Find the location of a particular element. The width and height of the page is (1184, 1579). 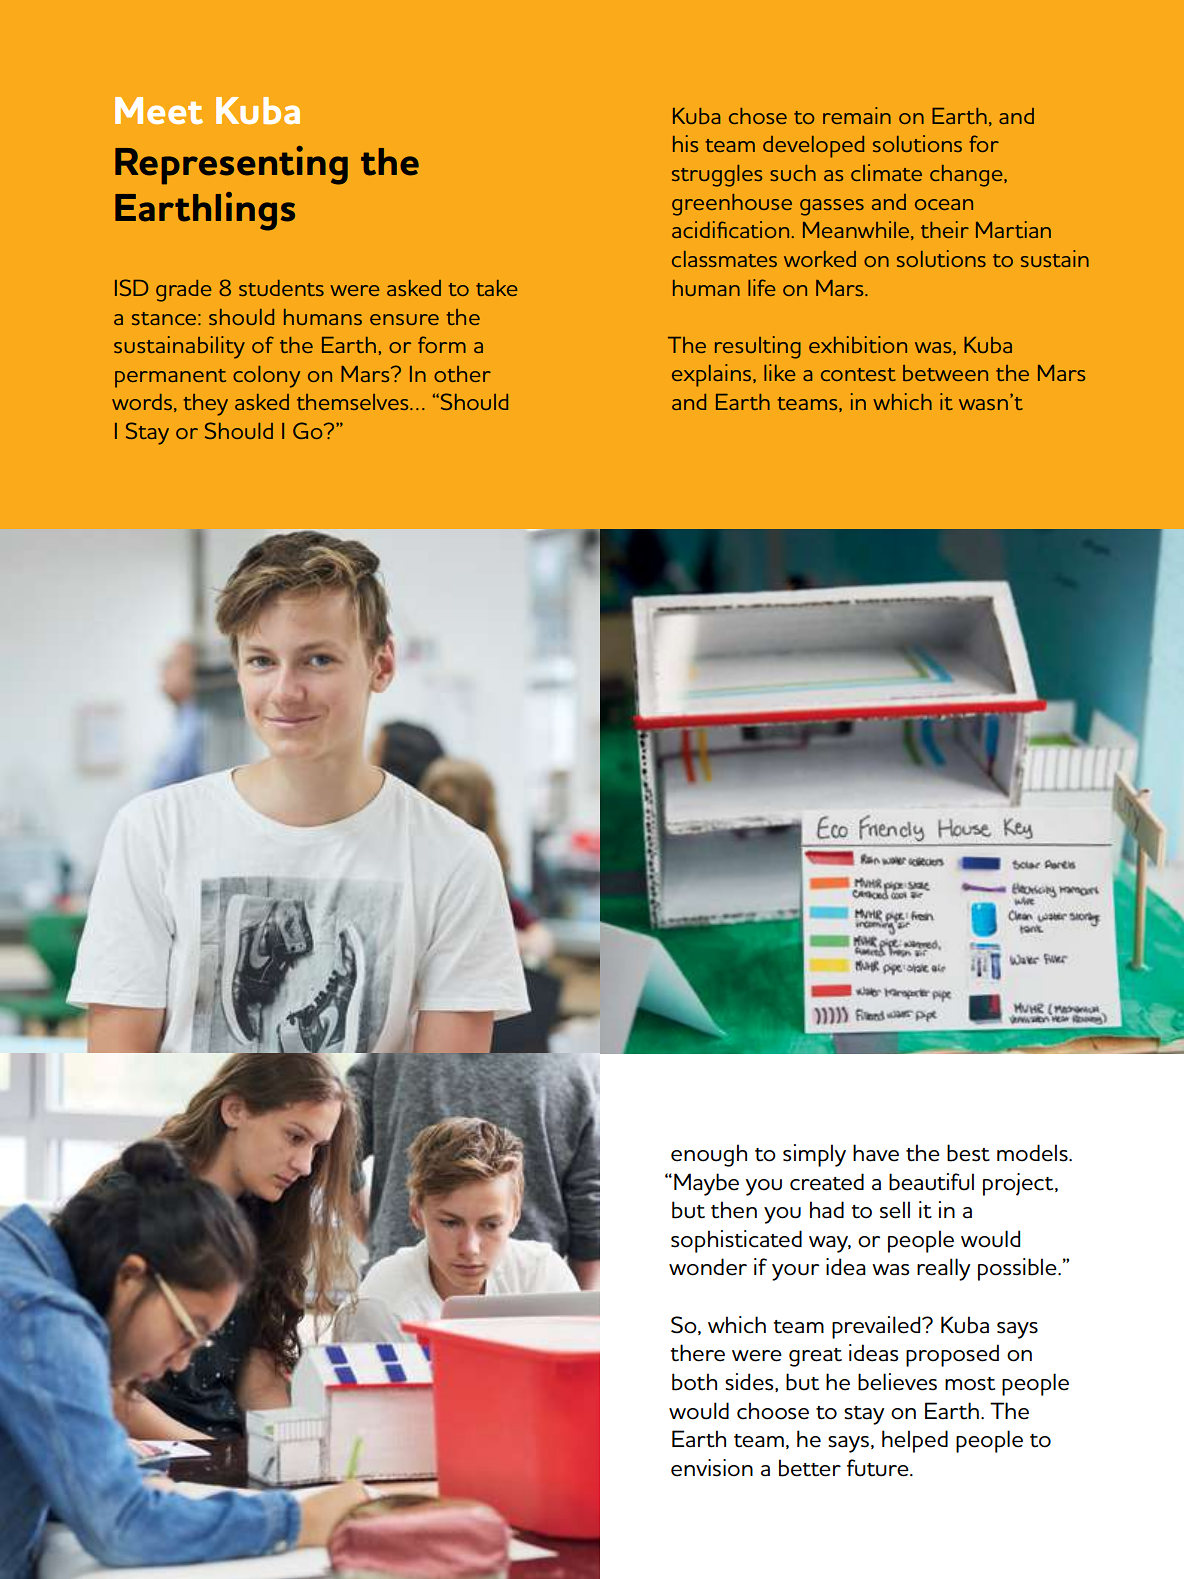

they is located at coordinates (206, 405).
